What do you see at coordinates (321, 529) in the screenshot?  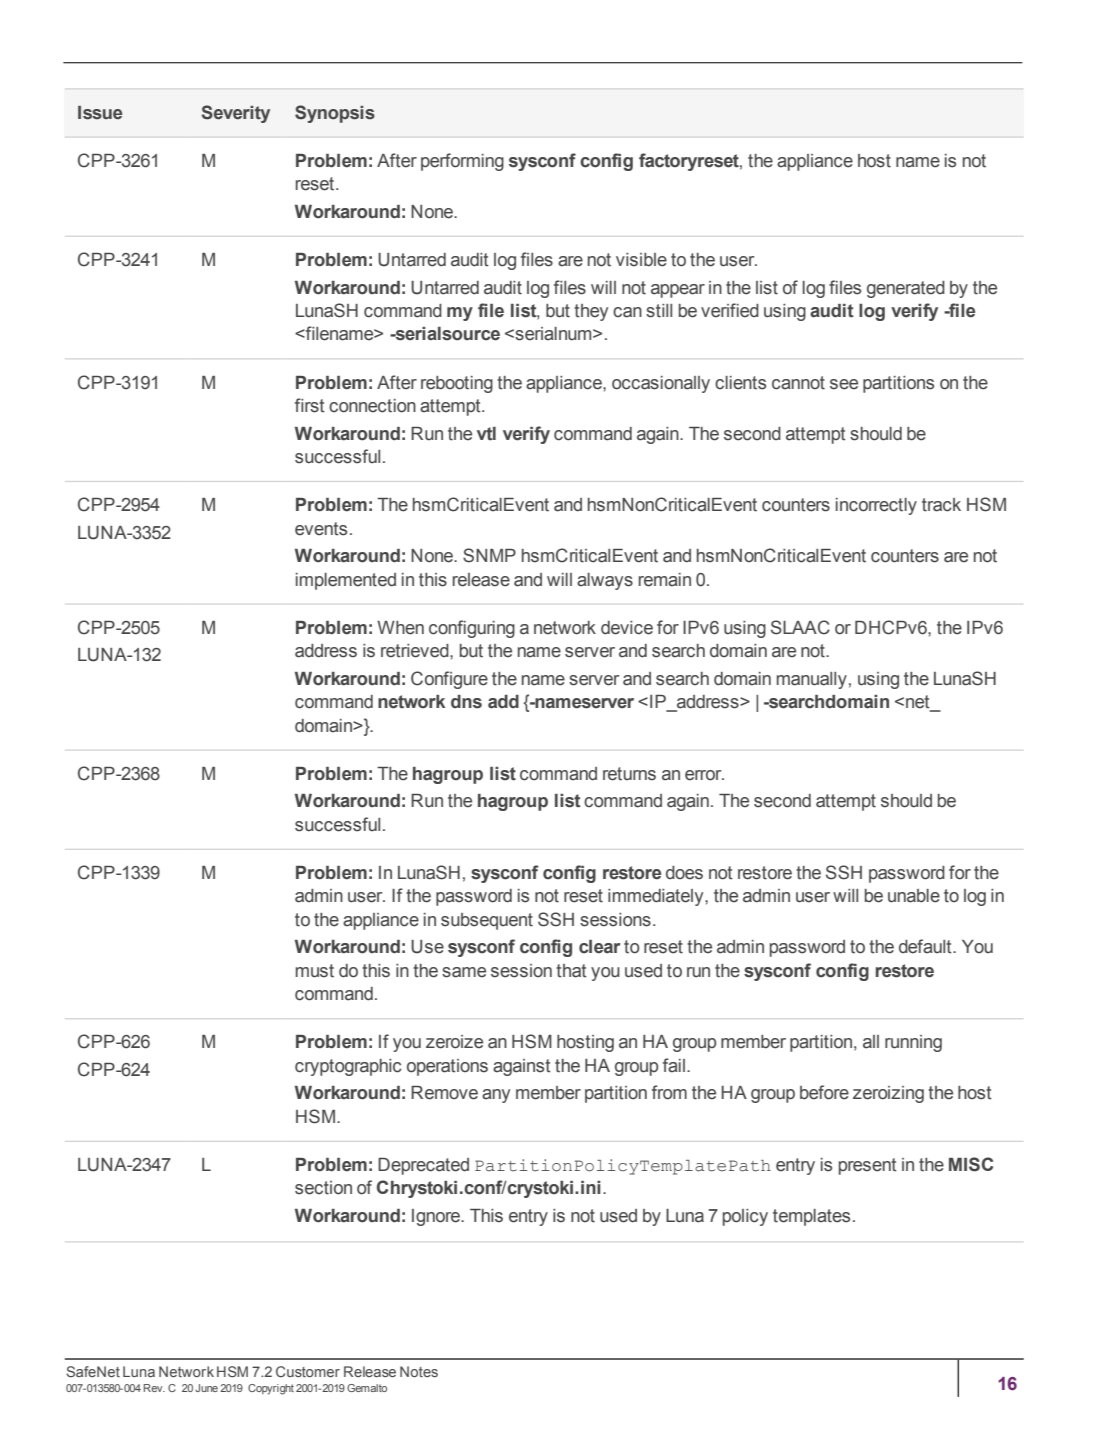 I see `events` at bounding box center [321, 529].
